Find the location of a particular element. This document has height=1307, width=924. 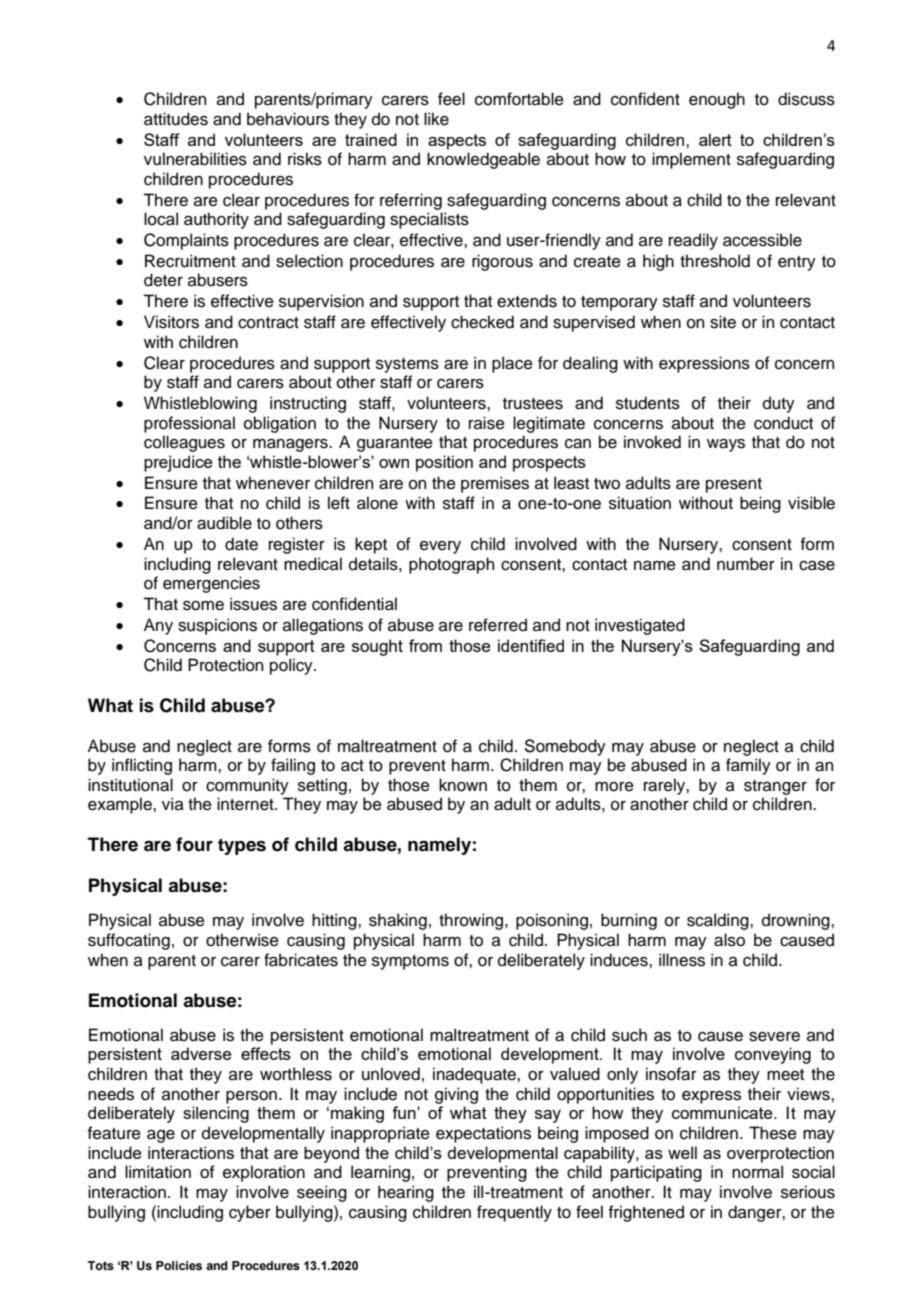

suffocating is located at coordinates (129, 941).
